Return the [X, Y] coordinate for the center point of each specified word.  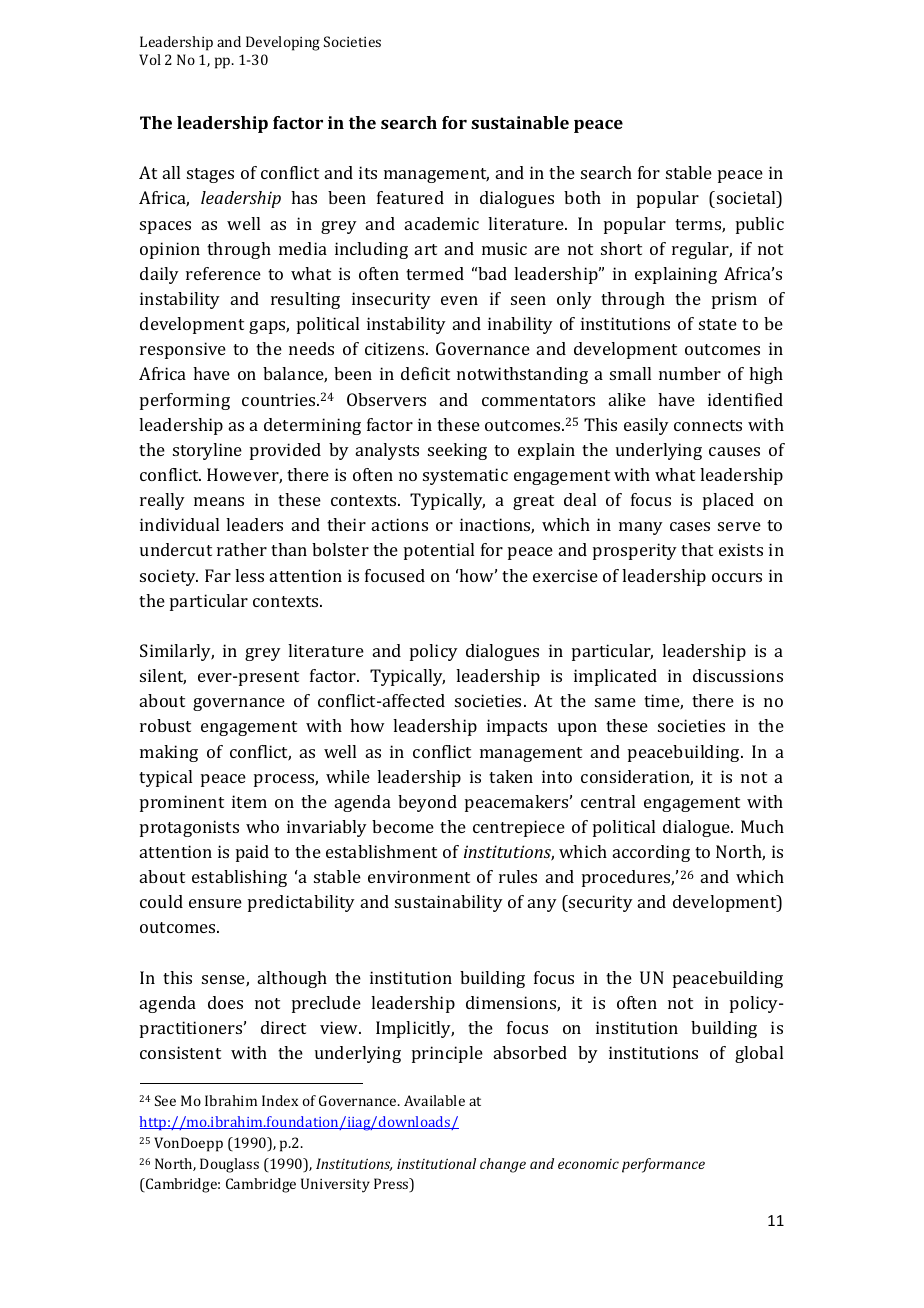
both [582, 197]
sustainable [520, 122]
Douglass [229, 1165]
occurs [737, 577]
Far [218, 575]
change [503, 1165]
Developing [283, 43]
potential [439, 551]
